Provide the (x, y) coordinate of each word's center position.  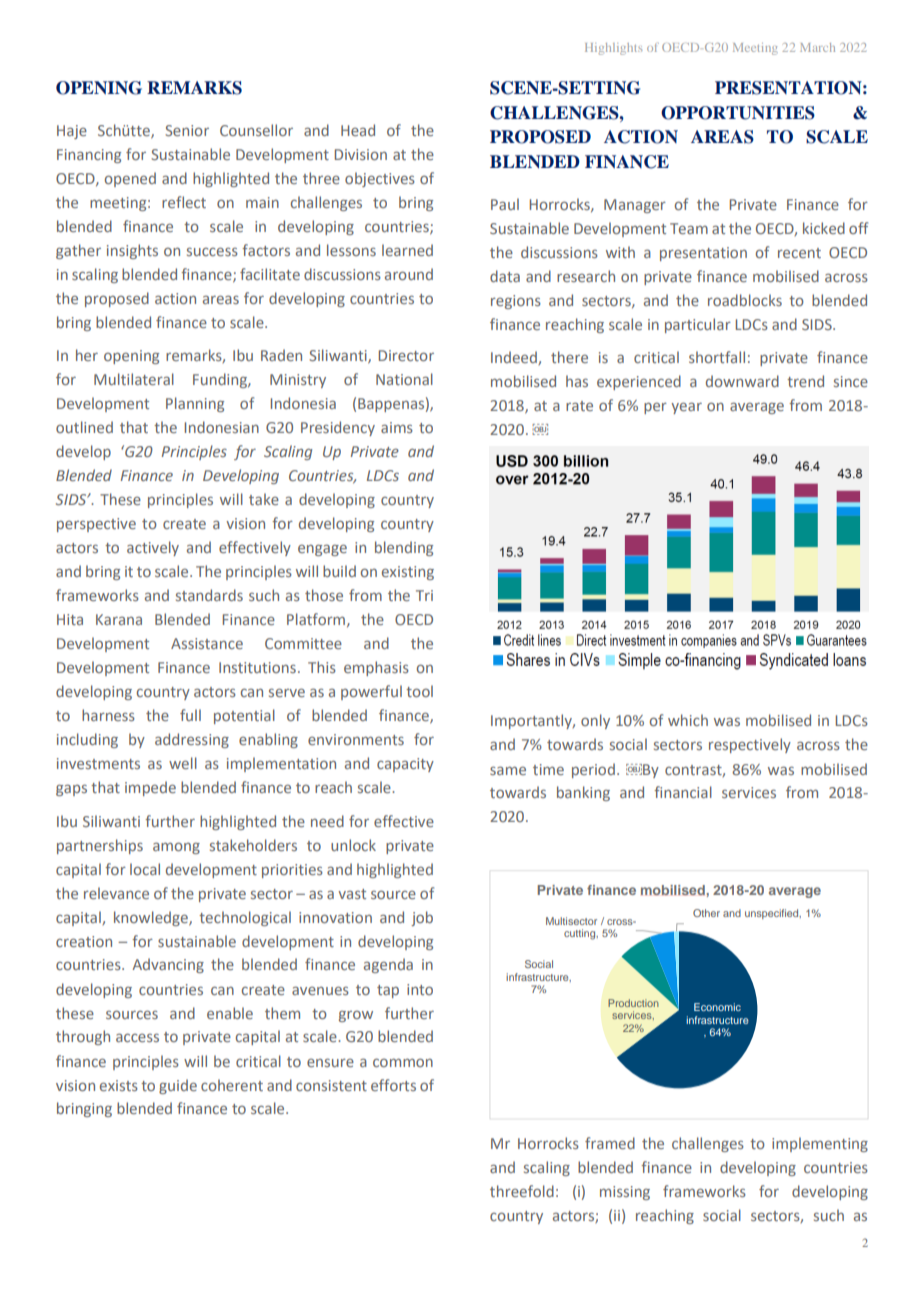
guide (178, 1086)
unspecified (773, 914)
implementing (820, 1144)
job (422, 918)
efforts (393, 1085)
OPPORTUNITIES (738, 113)
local (145, 869)
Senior (187, 130)
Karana (119, 619)
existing (408, 573)
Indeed (515, 358)
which (688, 720)
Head (358, 130)
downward (742, 381)
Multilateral (134, 379)
